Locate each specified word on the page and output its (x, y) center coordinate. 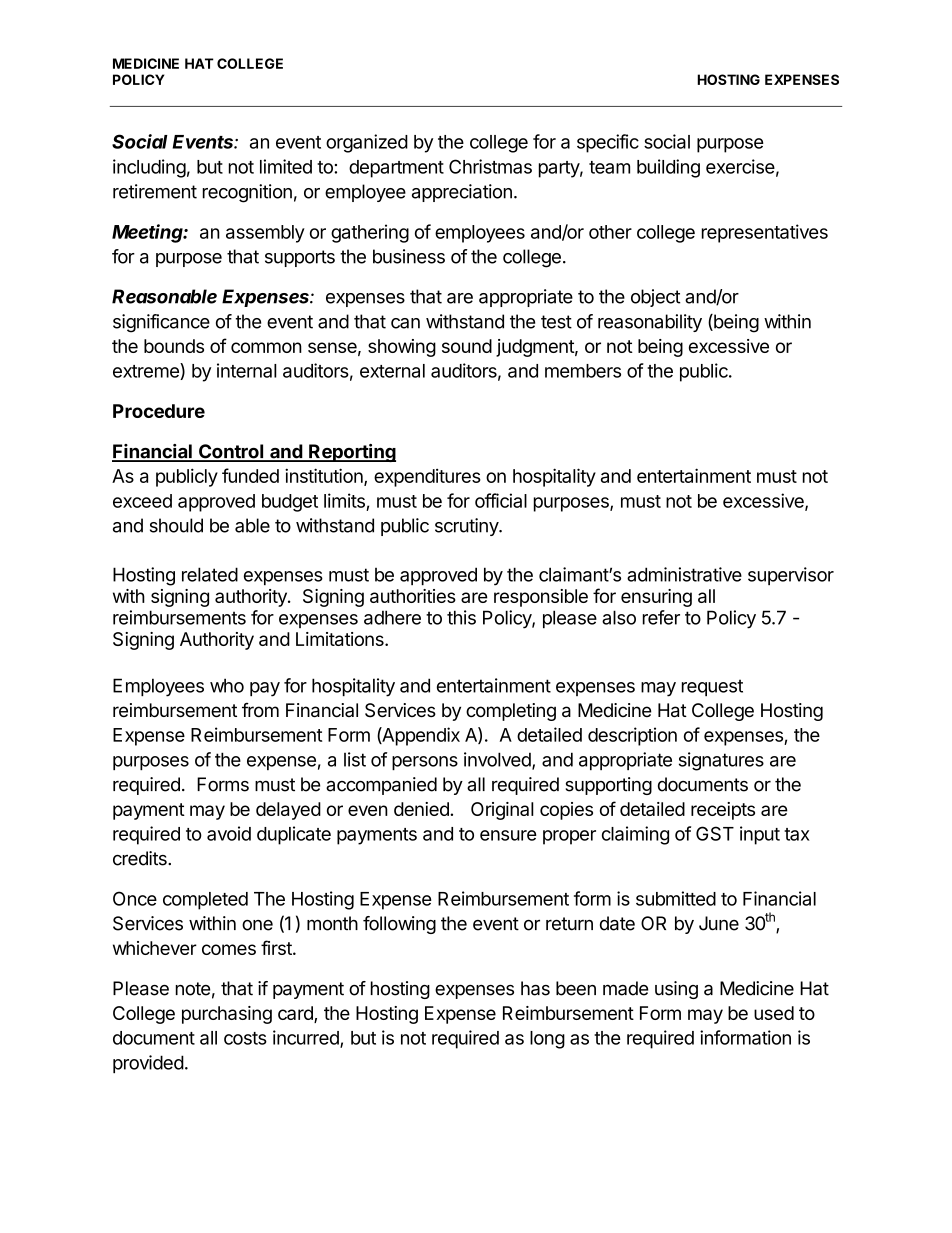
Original (502, 811)
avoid (229, 833)
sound (467, 346)
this (461, 617)
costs (245, 1038)
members (583, 371)
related (210, 574)
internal (247, 370)
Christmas (490, 166)
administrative (684, 574)
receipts (723, 811)
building (668, 168)
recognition (247, 193)
